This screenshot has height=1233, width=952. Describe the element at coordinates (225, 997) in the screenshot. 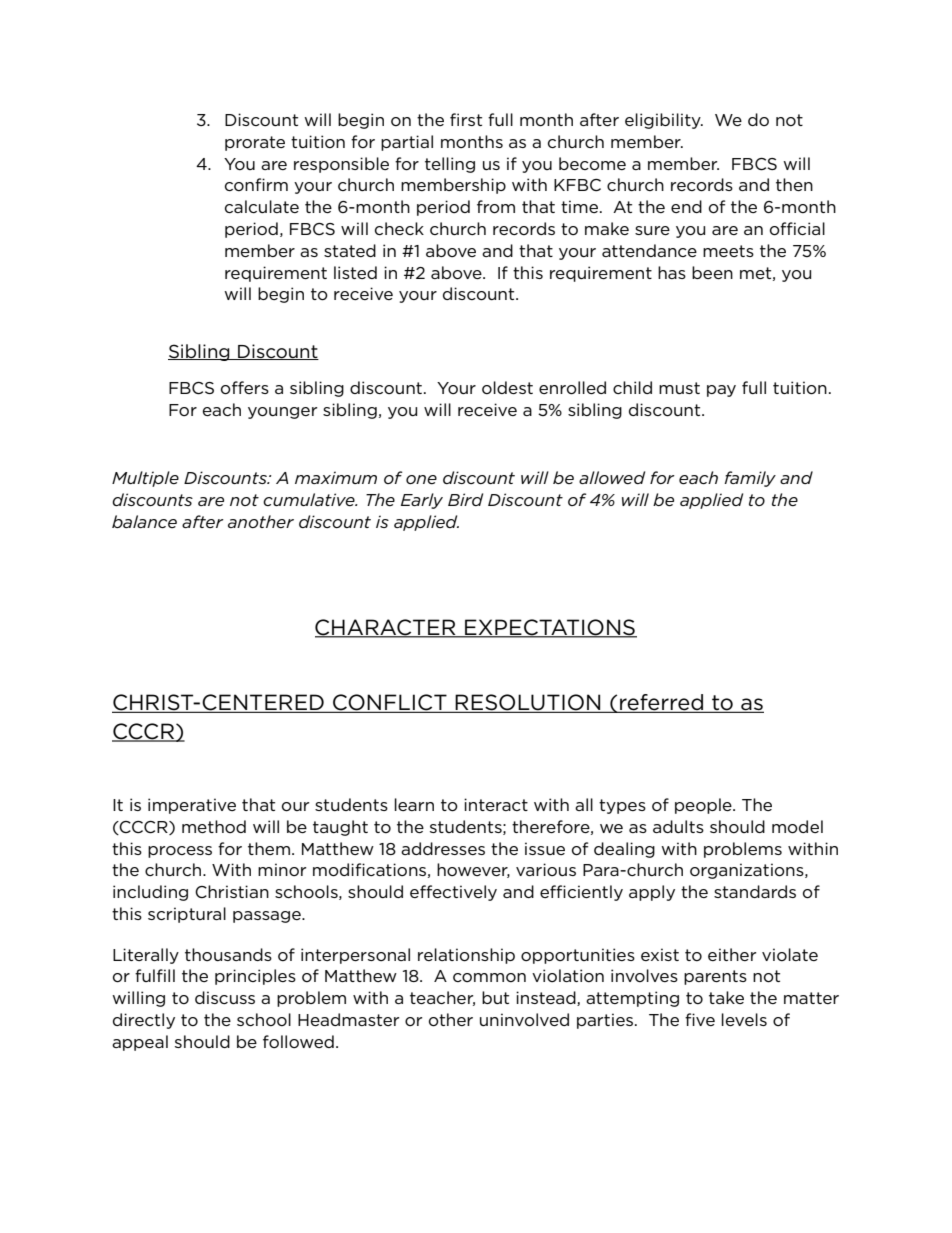

I see `discuss` at that location.
